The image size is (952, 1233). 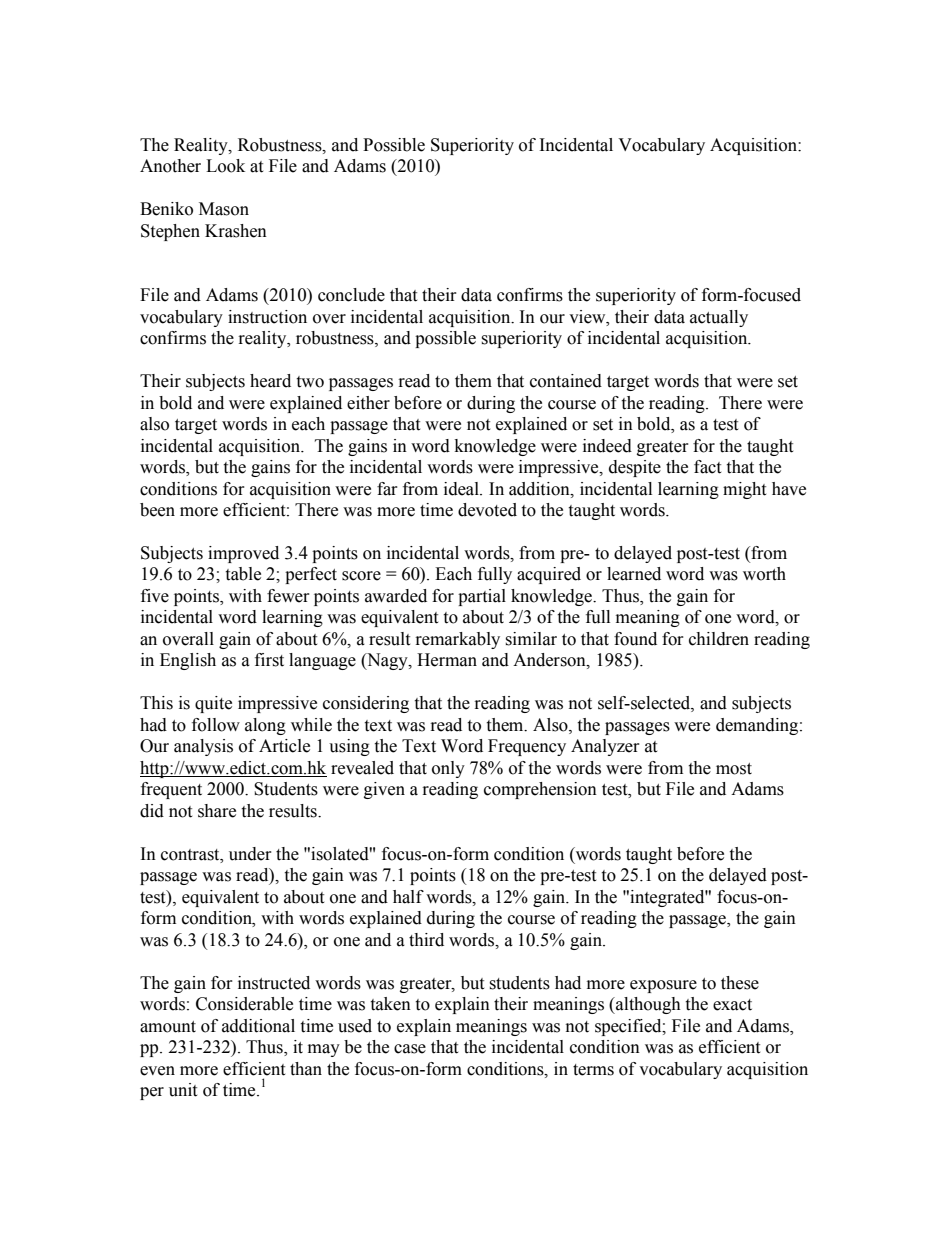 I want to click on first, so click(x=269, y=660).
